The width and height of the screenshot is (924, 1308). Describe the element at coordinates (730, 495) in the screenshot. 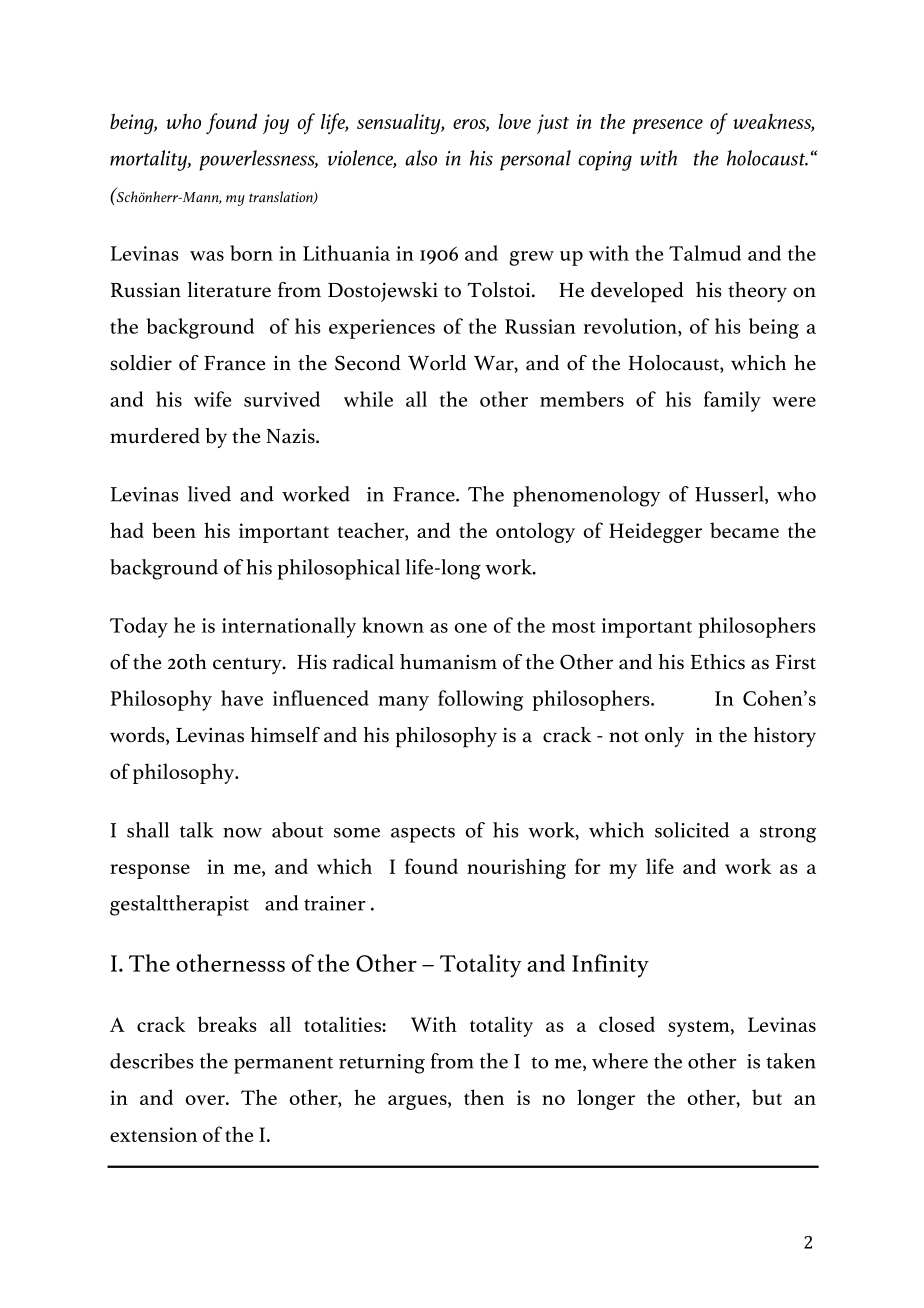

I see `Husserl` at that location.
